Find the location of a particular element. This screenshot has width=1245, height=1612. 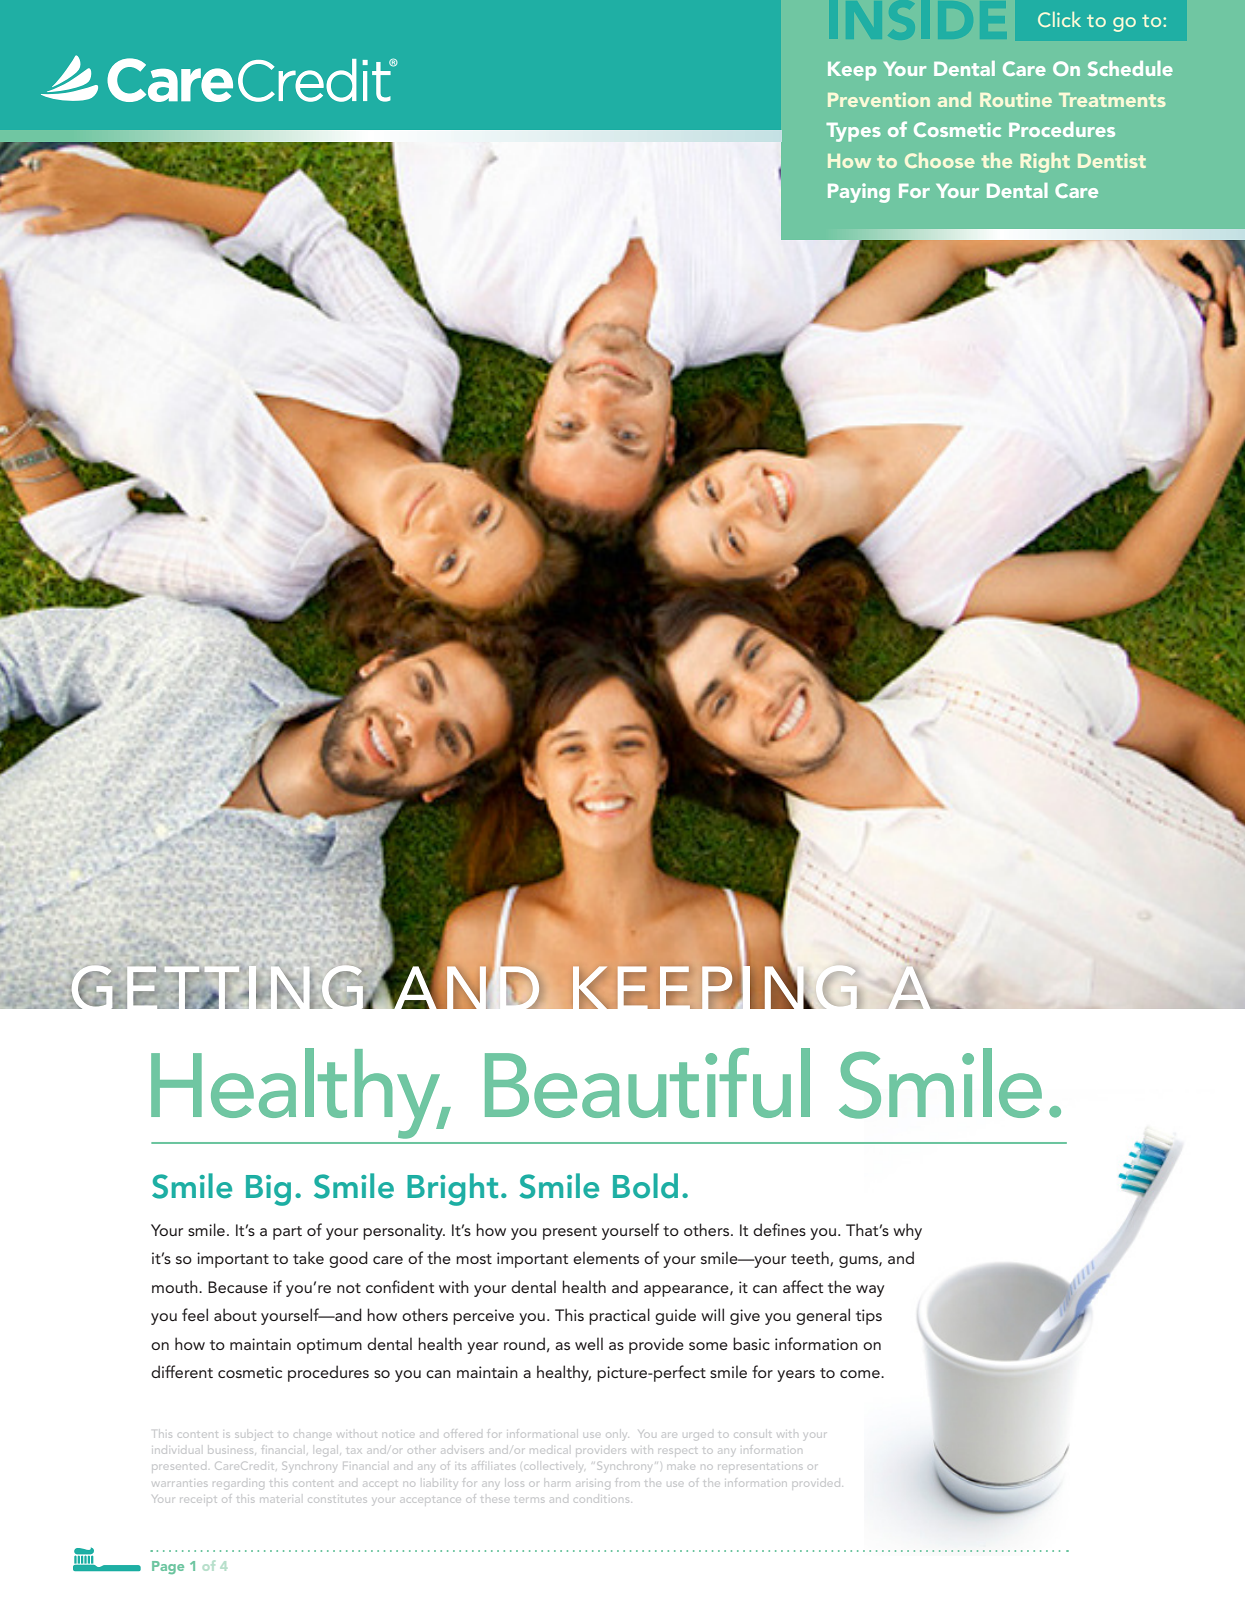

urged is located at coordinates (698, 1435).
